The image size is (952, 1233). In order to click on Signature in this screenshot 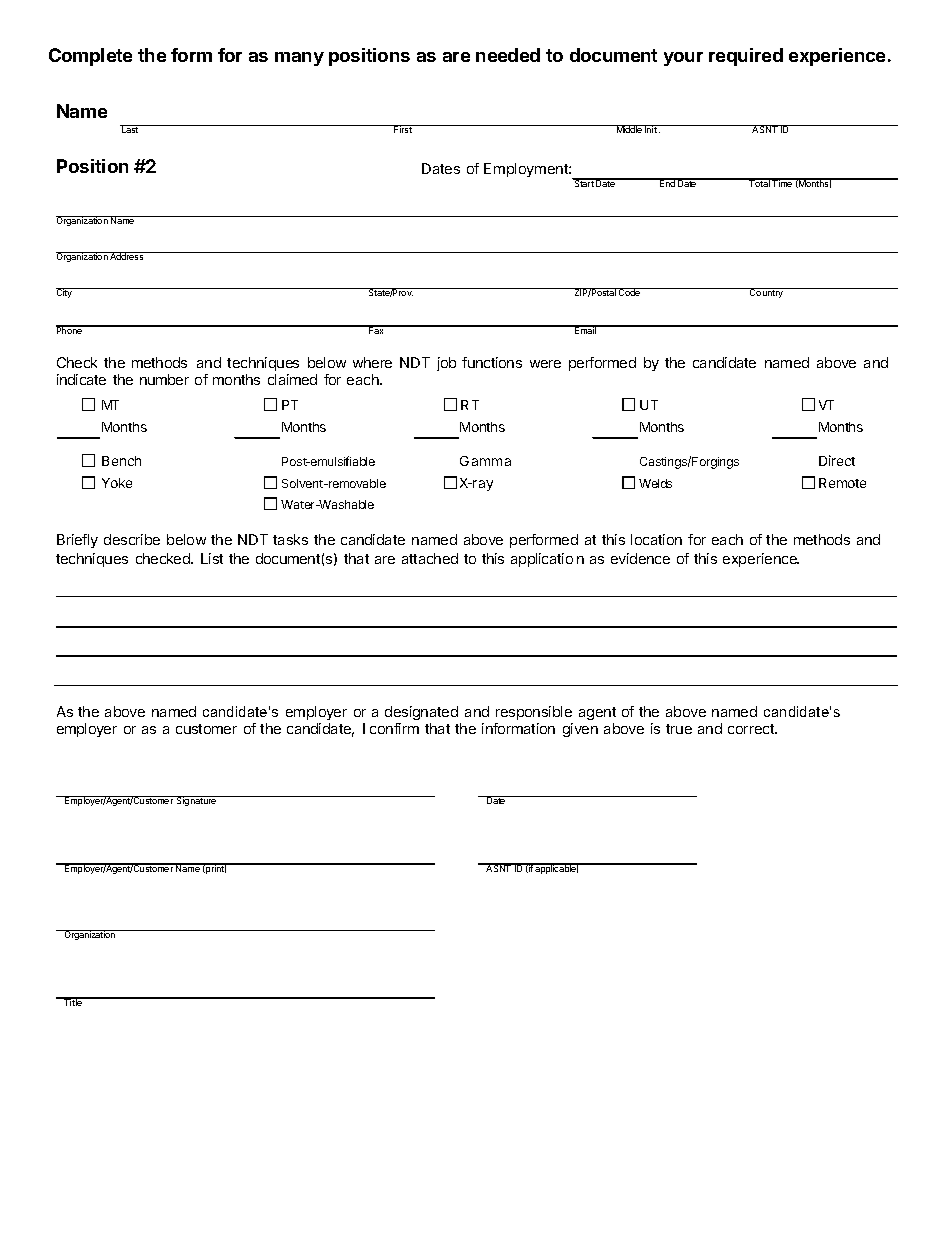, I will do `click(197, 801)`.
